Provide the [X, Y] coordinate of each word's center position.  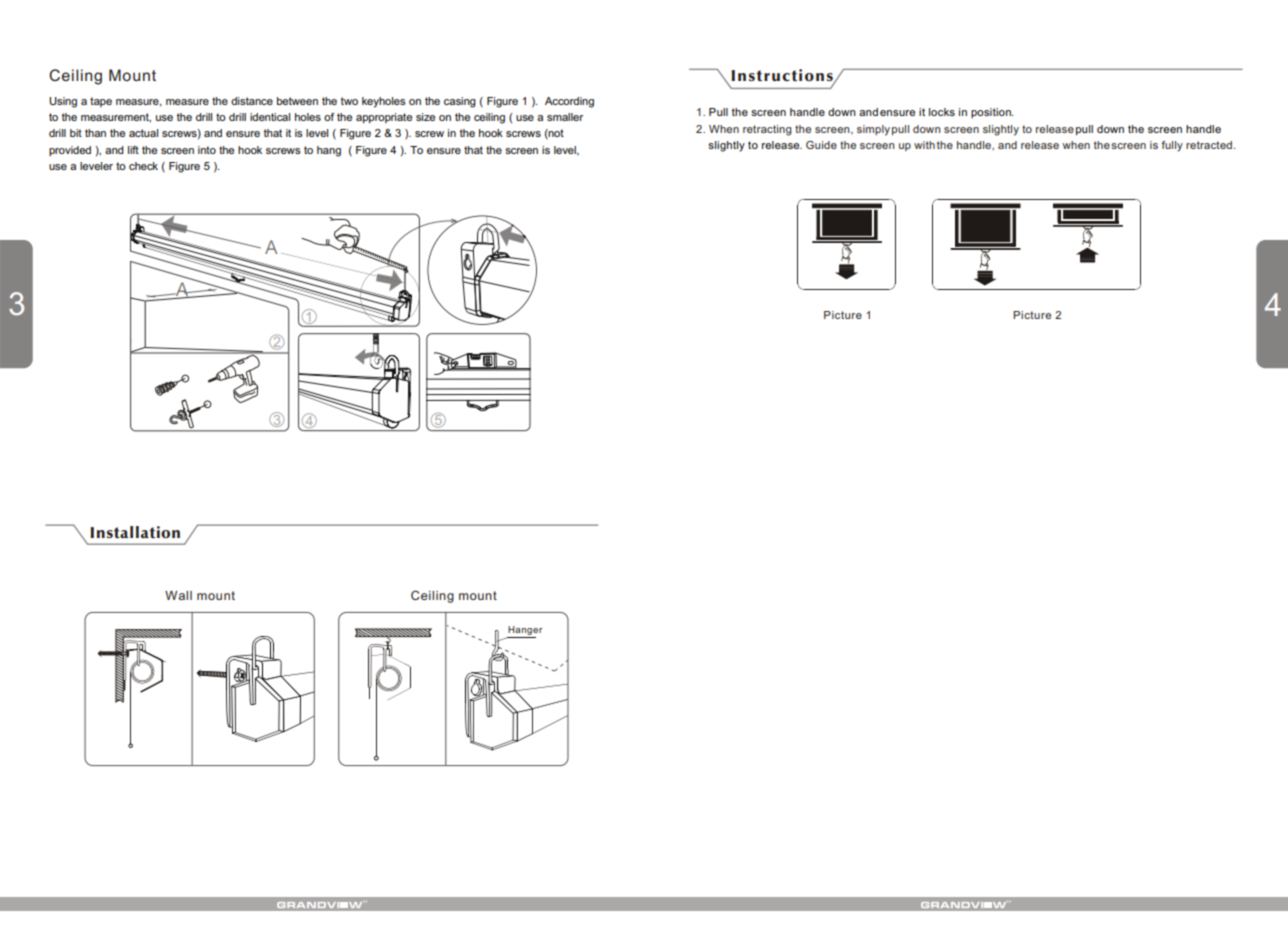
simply [873, 130]
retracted [1209, 145]
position [992, 113]
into [207, 150]
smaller [565, 117]
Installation [135, 532]
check [143, 166]
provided [70, 151]
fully [1172, 146]
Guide [821, 145]
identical [270, 117]
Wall [178, 595]
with [924, 145]
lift [133, 150]
